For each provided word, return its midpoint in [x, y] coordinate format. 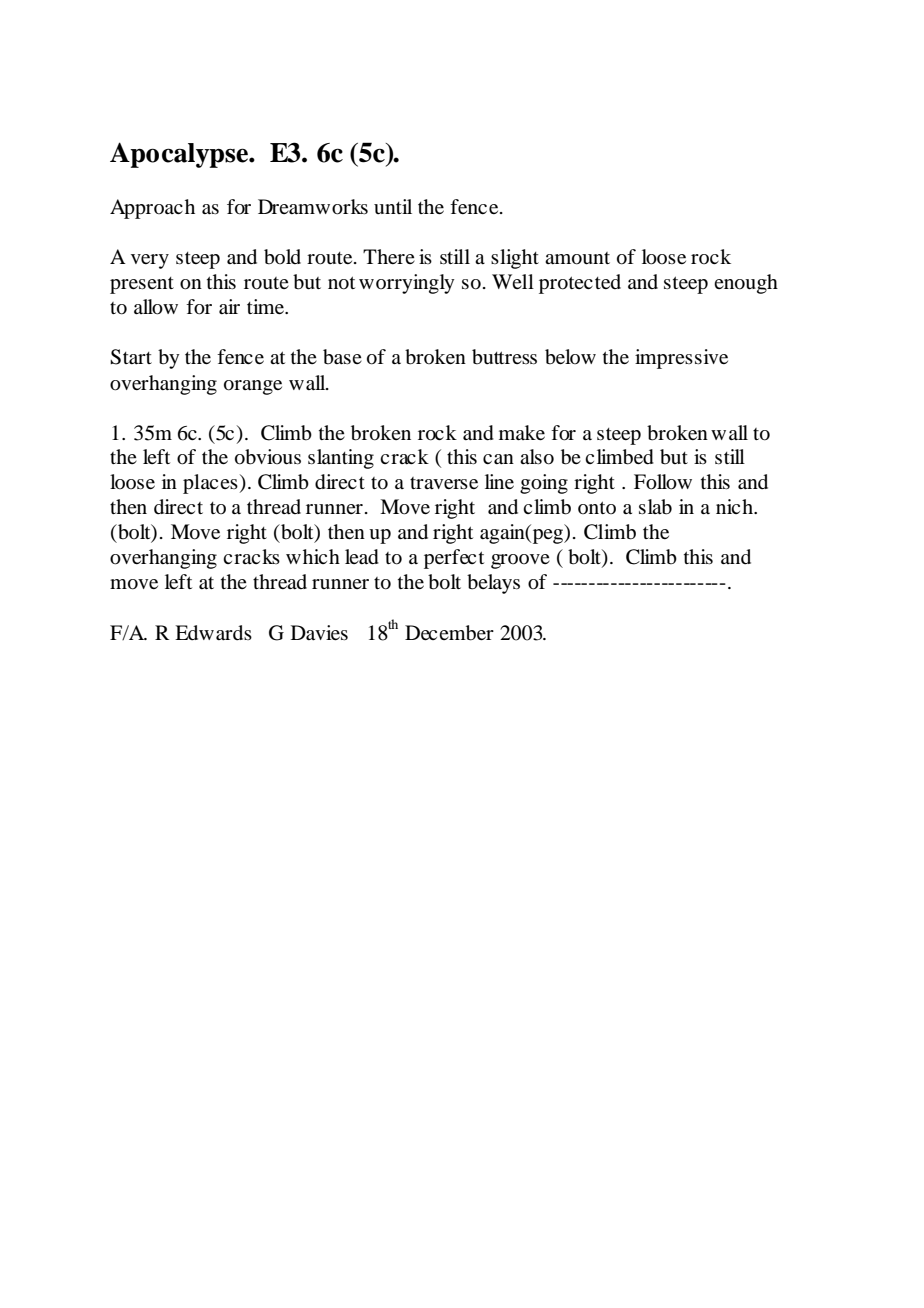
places [210, 484]
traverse [444, 483]
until [393, 206]
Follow [663, 482]
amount [577, 258]
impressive [681, 359]
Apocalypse [180, 155]
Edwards [213, 633]
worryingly [407, 284]
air [229, 306]
